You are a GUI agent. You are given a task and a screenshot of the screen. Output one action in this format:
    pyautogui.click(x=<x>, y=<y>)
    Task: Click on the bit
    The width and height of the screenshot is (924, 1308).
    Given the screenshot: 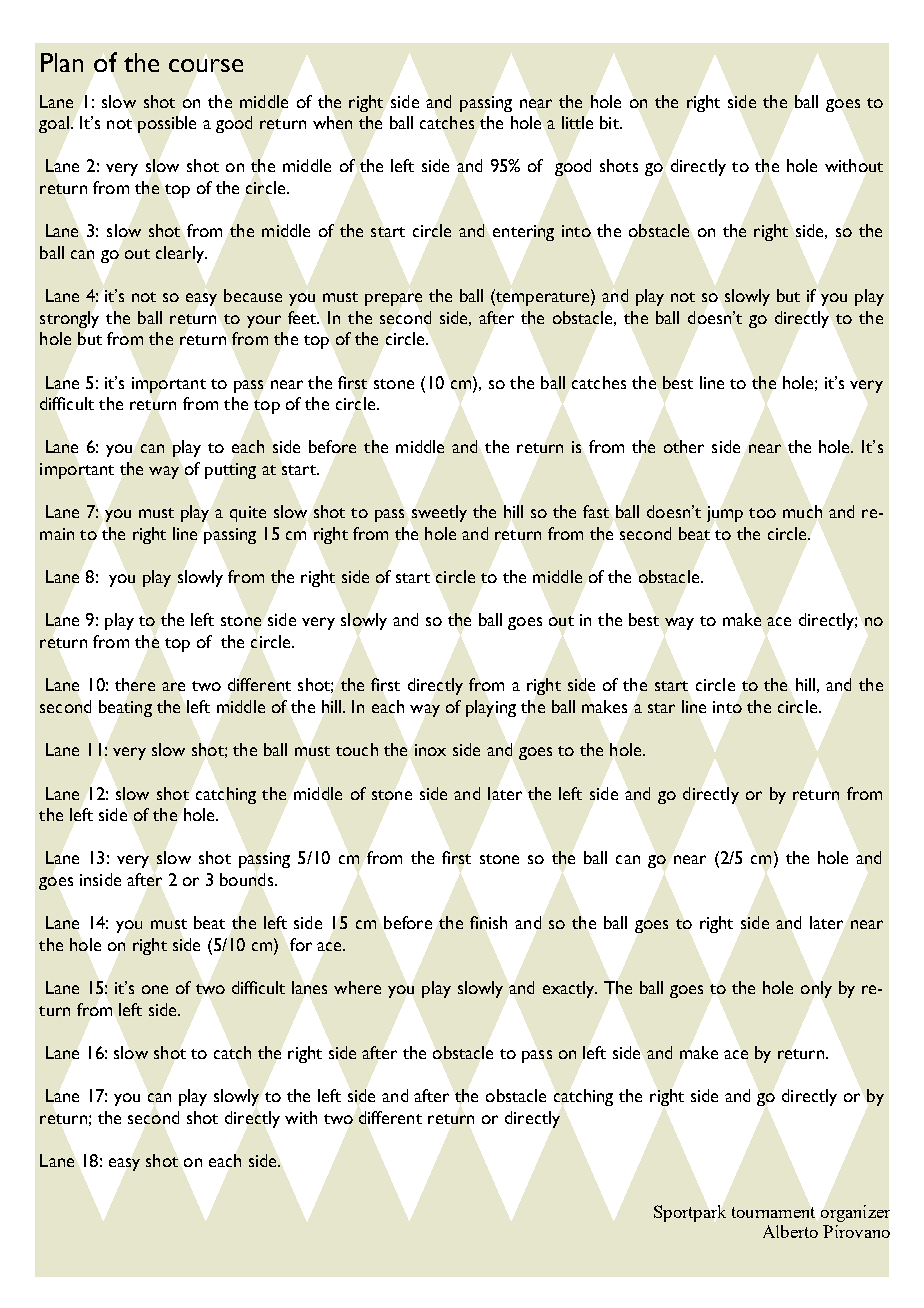 What is the action you would take?
    pyautogui.click(x=610, y=122)
